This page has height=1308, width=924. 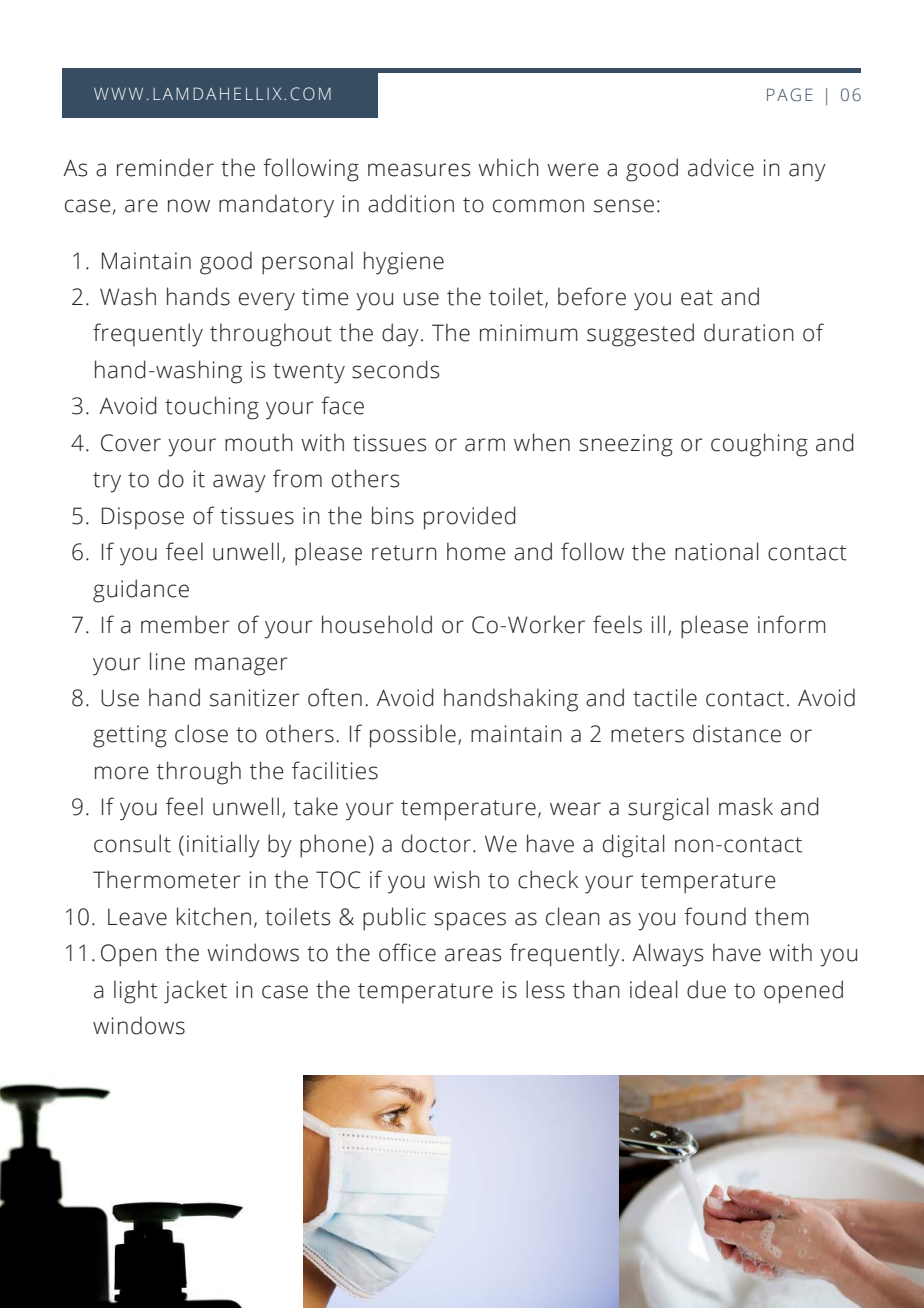 What do you see at coordinates (413, 736) in the page?
I see `possible` at bounding box center [413, 736].
